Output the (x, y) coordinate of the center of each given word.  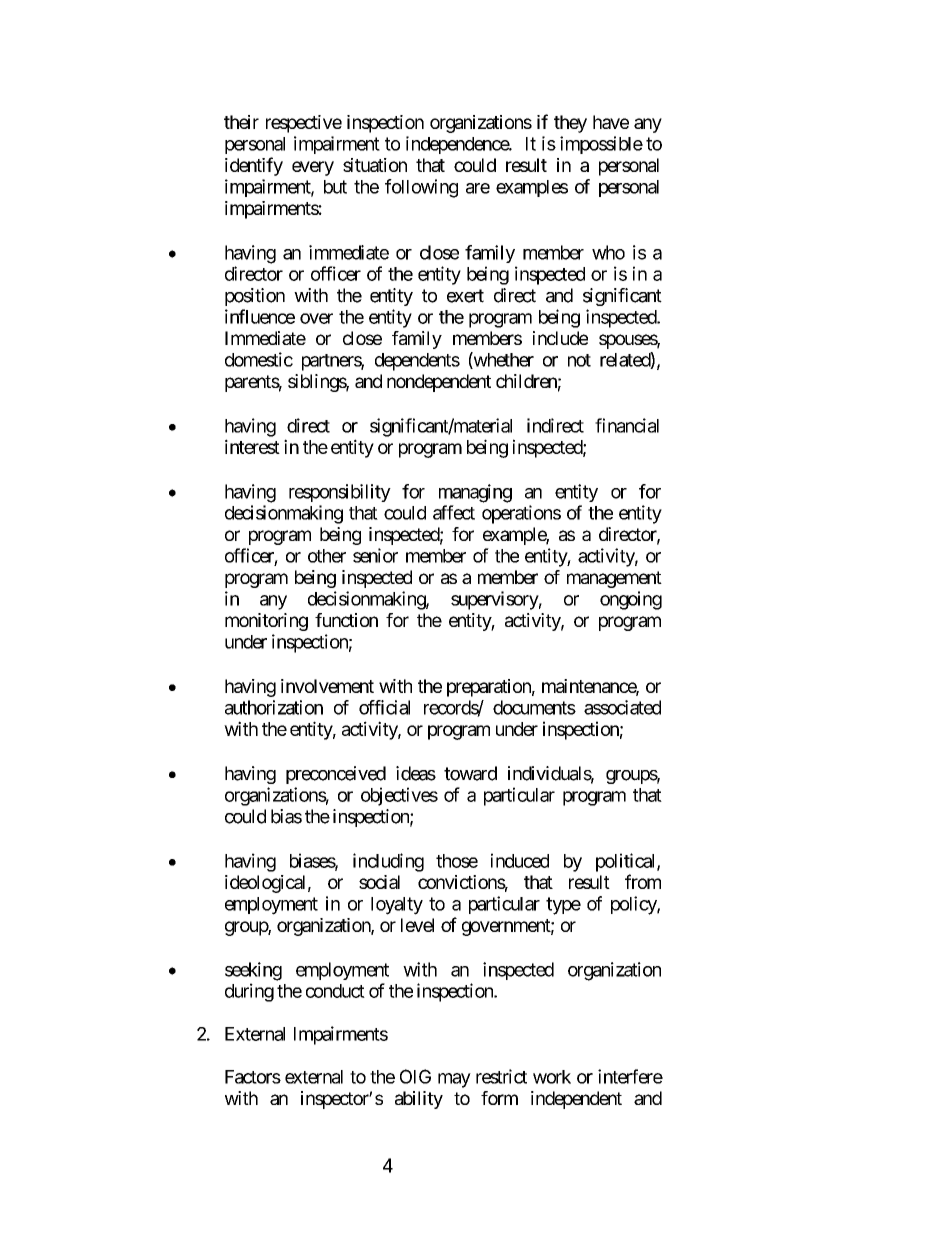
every (313, 168)
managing (475, 493)
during (249, 992)
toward (470, 773)
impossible (601, 145)
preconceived (336, 775)
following (421, 188)
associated (622, 707)
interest (252, 446)
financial (627, 425)
